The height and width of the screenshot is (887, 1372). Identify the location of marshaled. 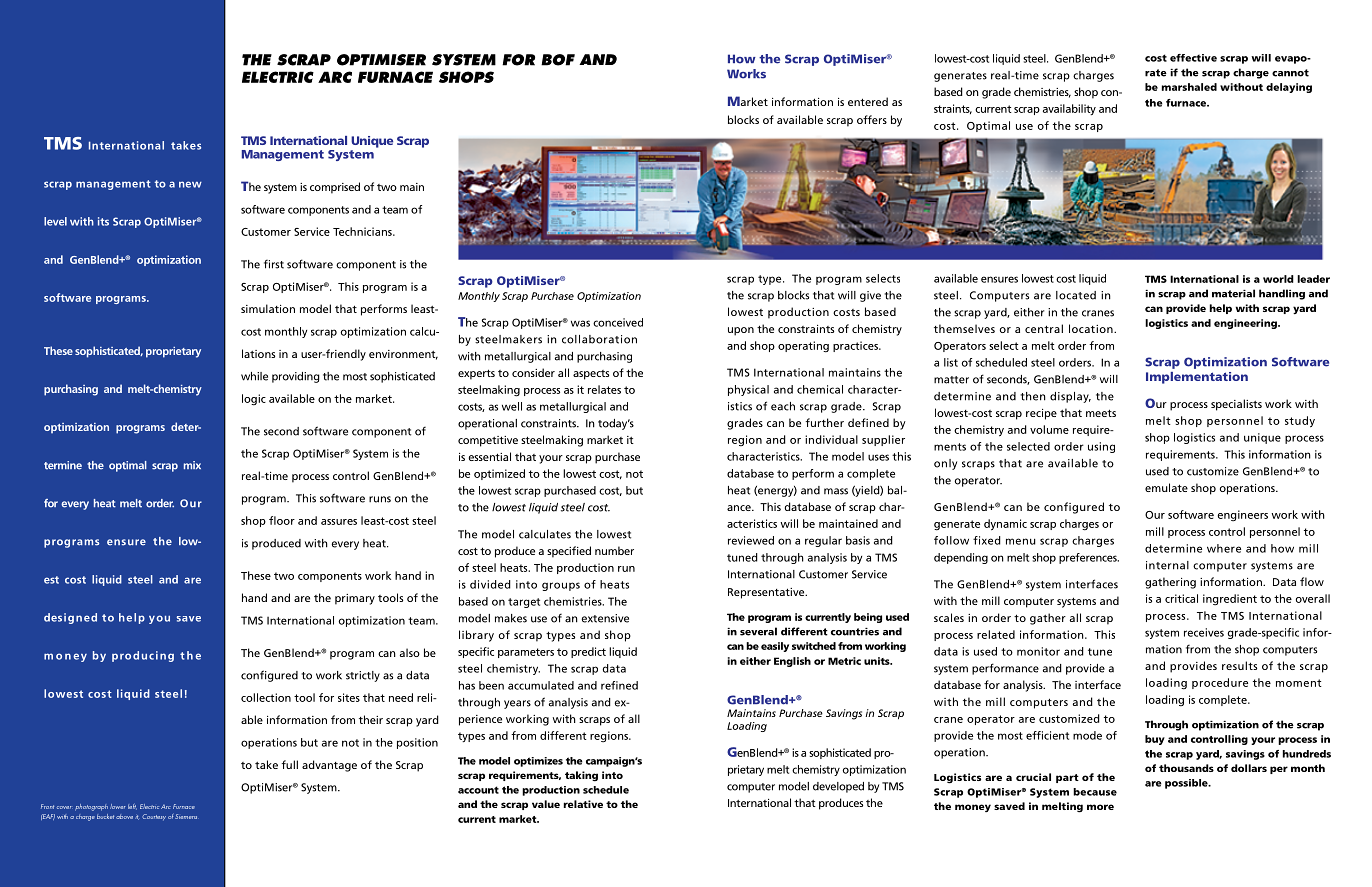
(1189, 87).
